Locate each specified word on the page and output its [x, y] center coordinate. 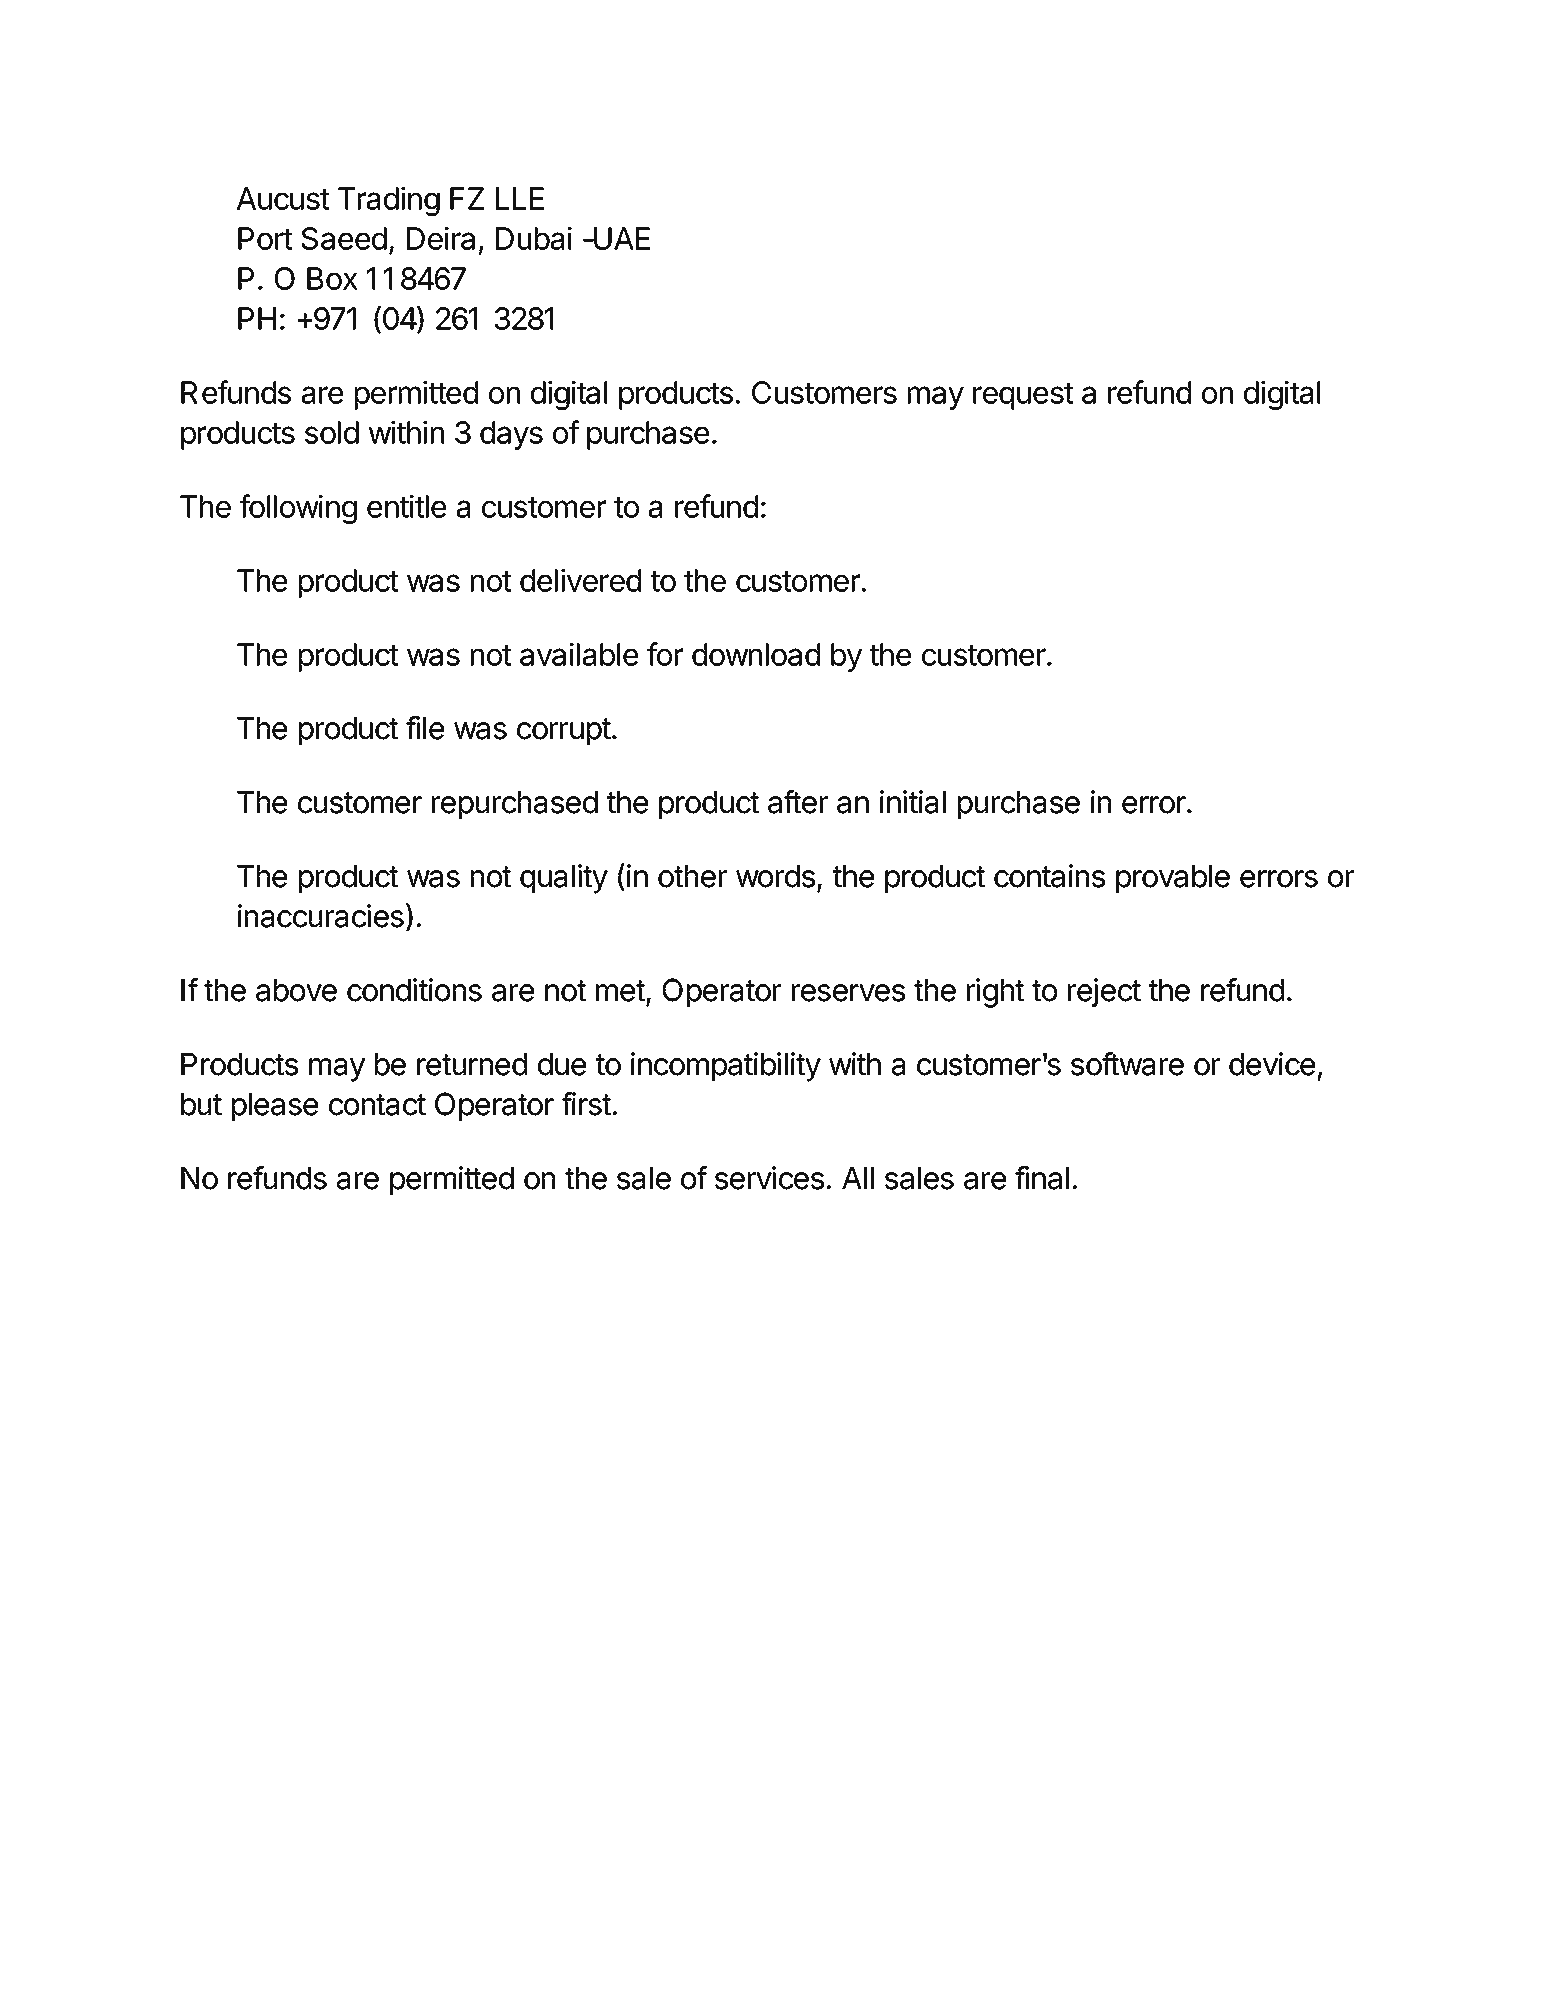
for [665, 654]
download [756, 654]
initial [913, 802]
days [511, 435]
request [1023, 396]
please [275, 1107]
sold [332, 432]
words [775, 876]
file [425, 728]
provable [1173, 879]
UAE [621, 238]
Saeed [344, 238]
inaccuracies [321, 916]
